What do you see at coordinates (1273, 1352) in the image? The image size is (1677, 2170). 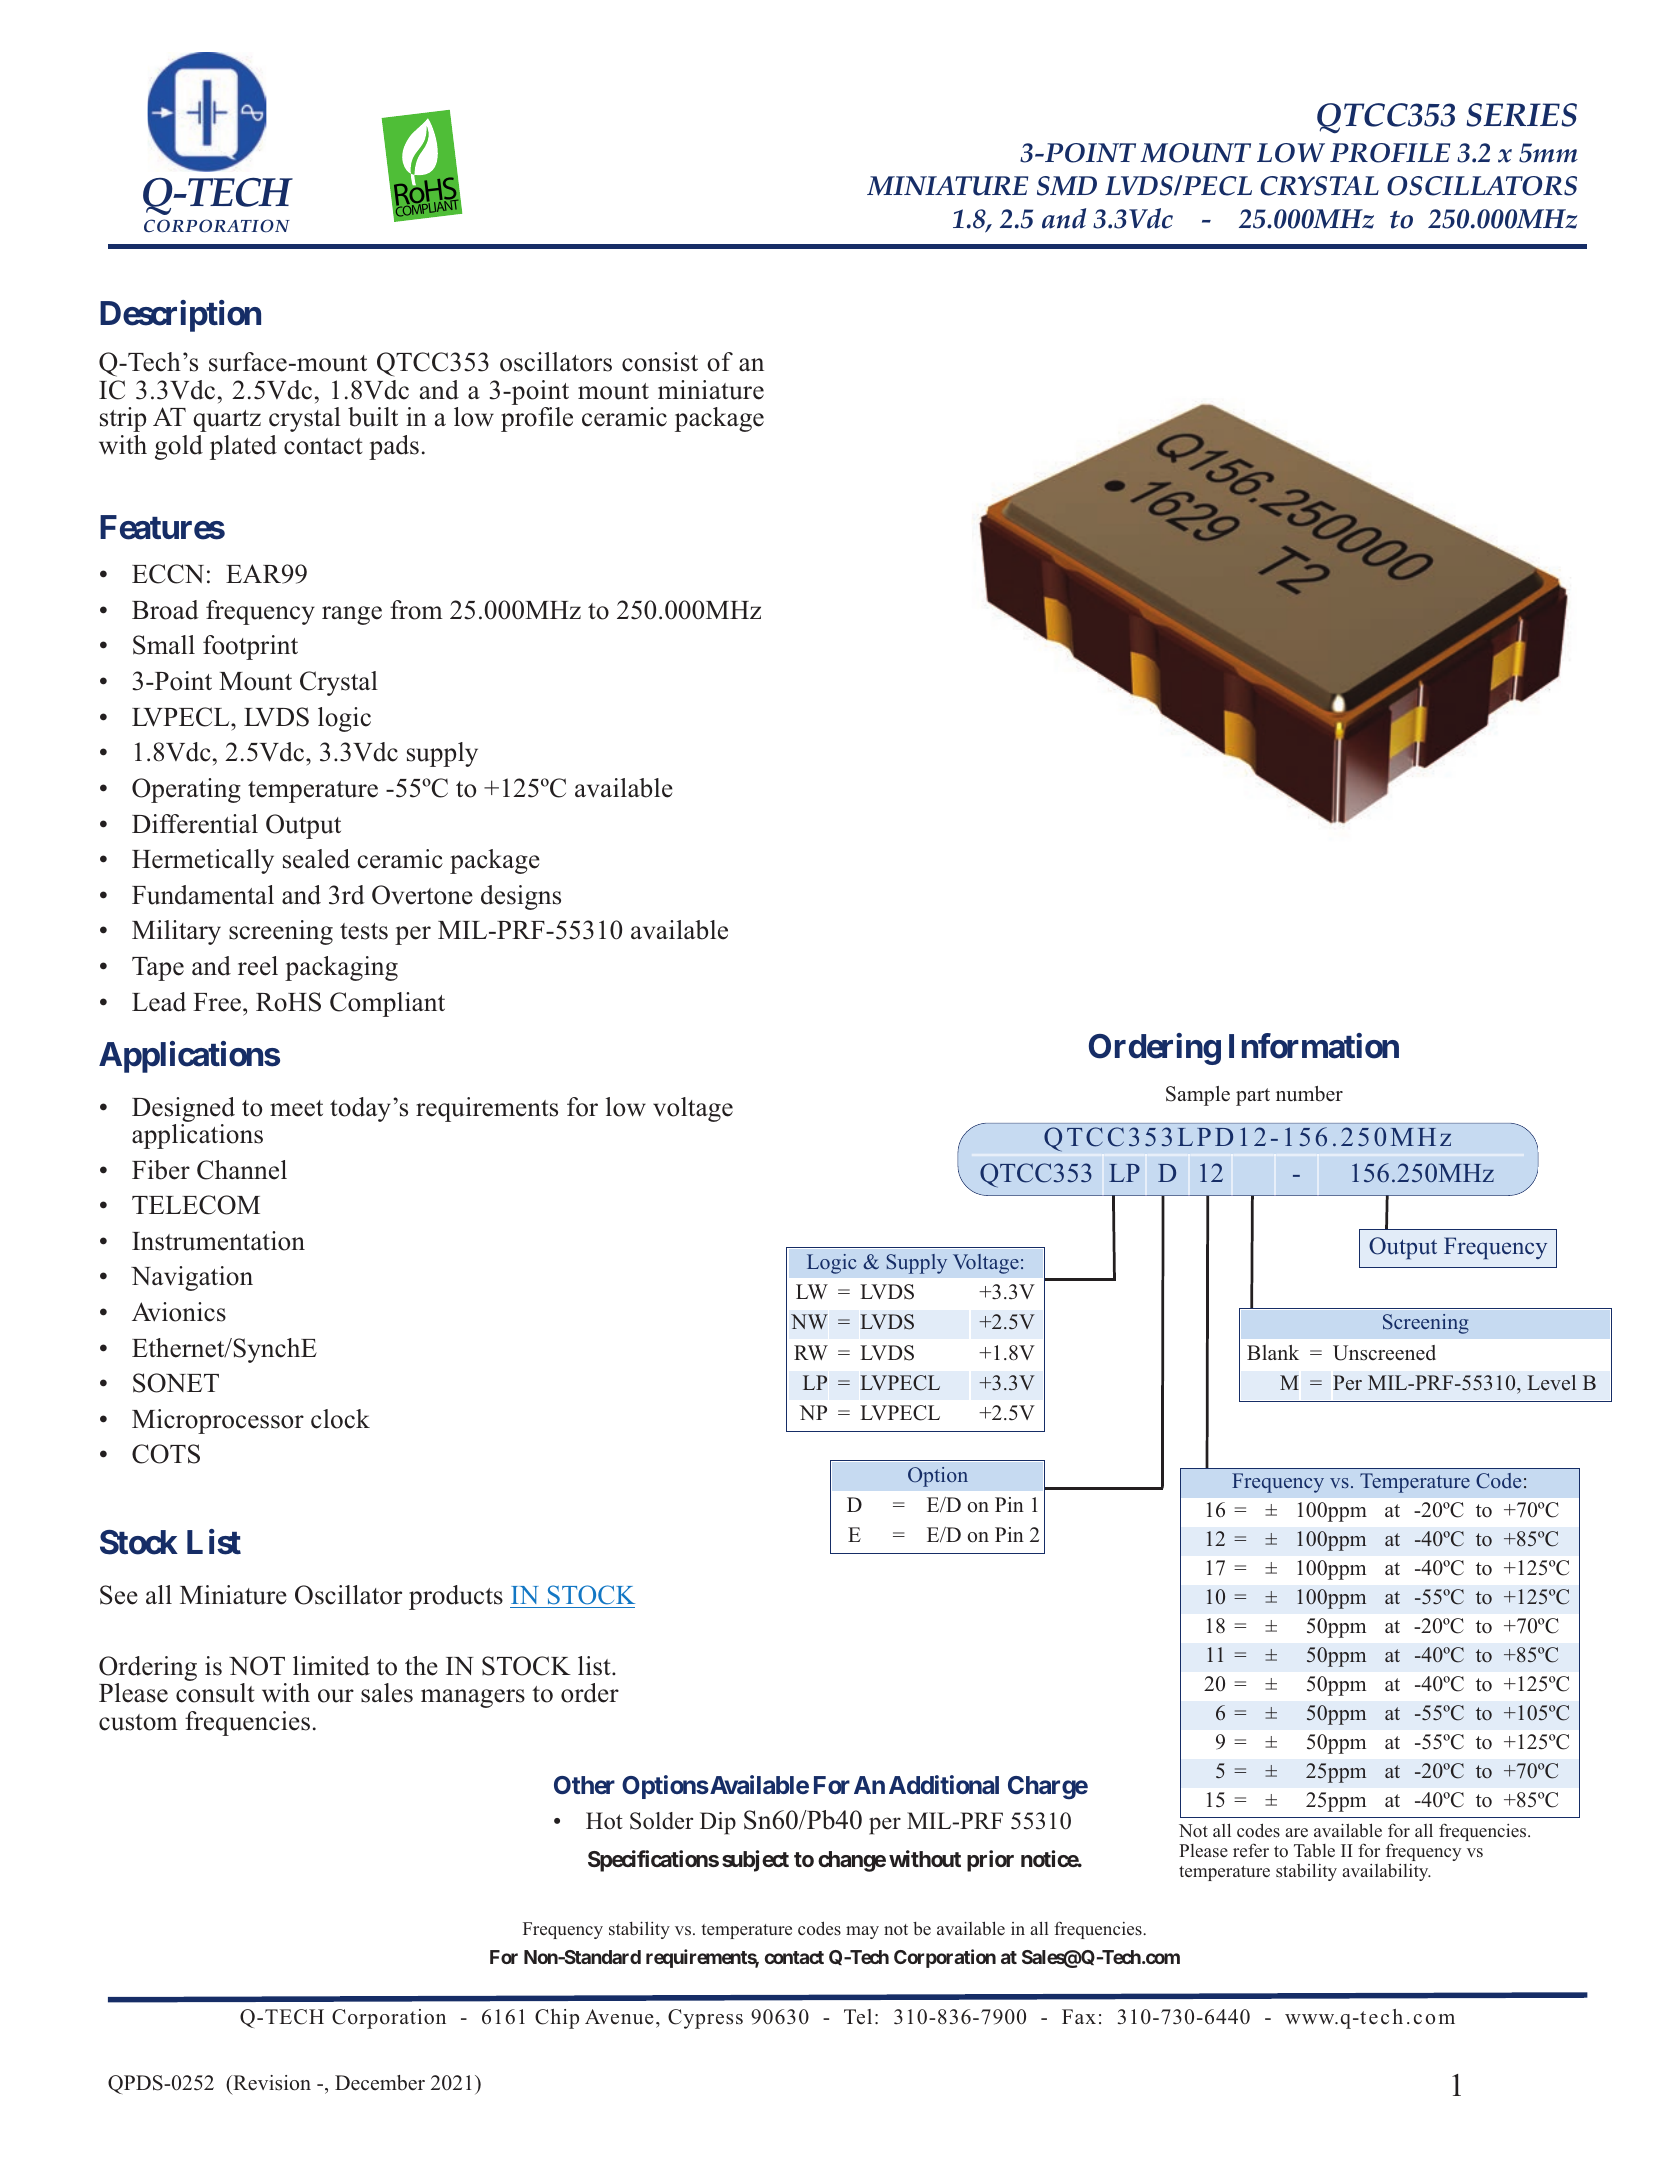 I see `Blank` at bounding box center [1273, 1352].
